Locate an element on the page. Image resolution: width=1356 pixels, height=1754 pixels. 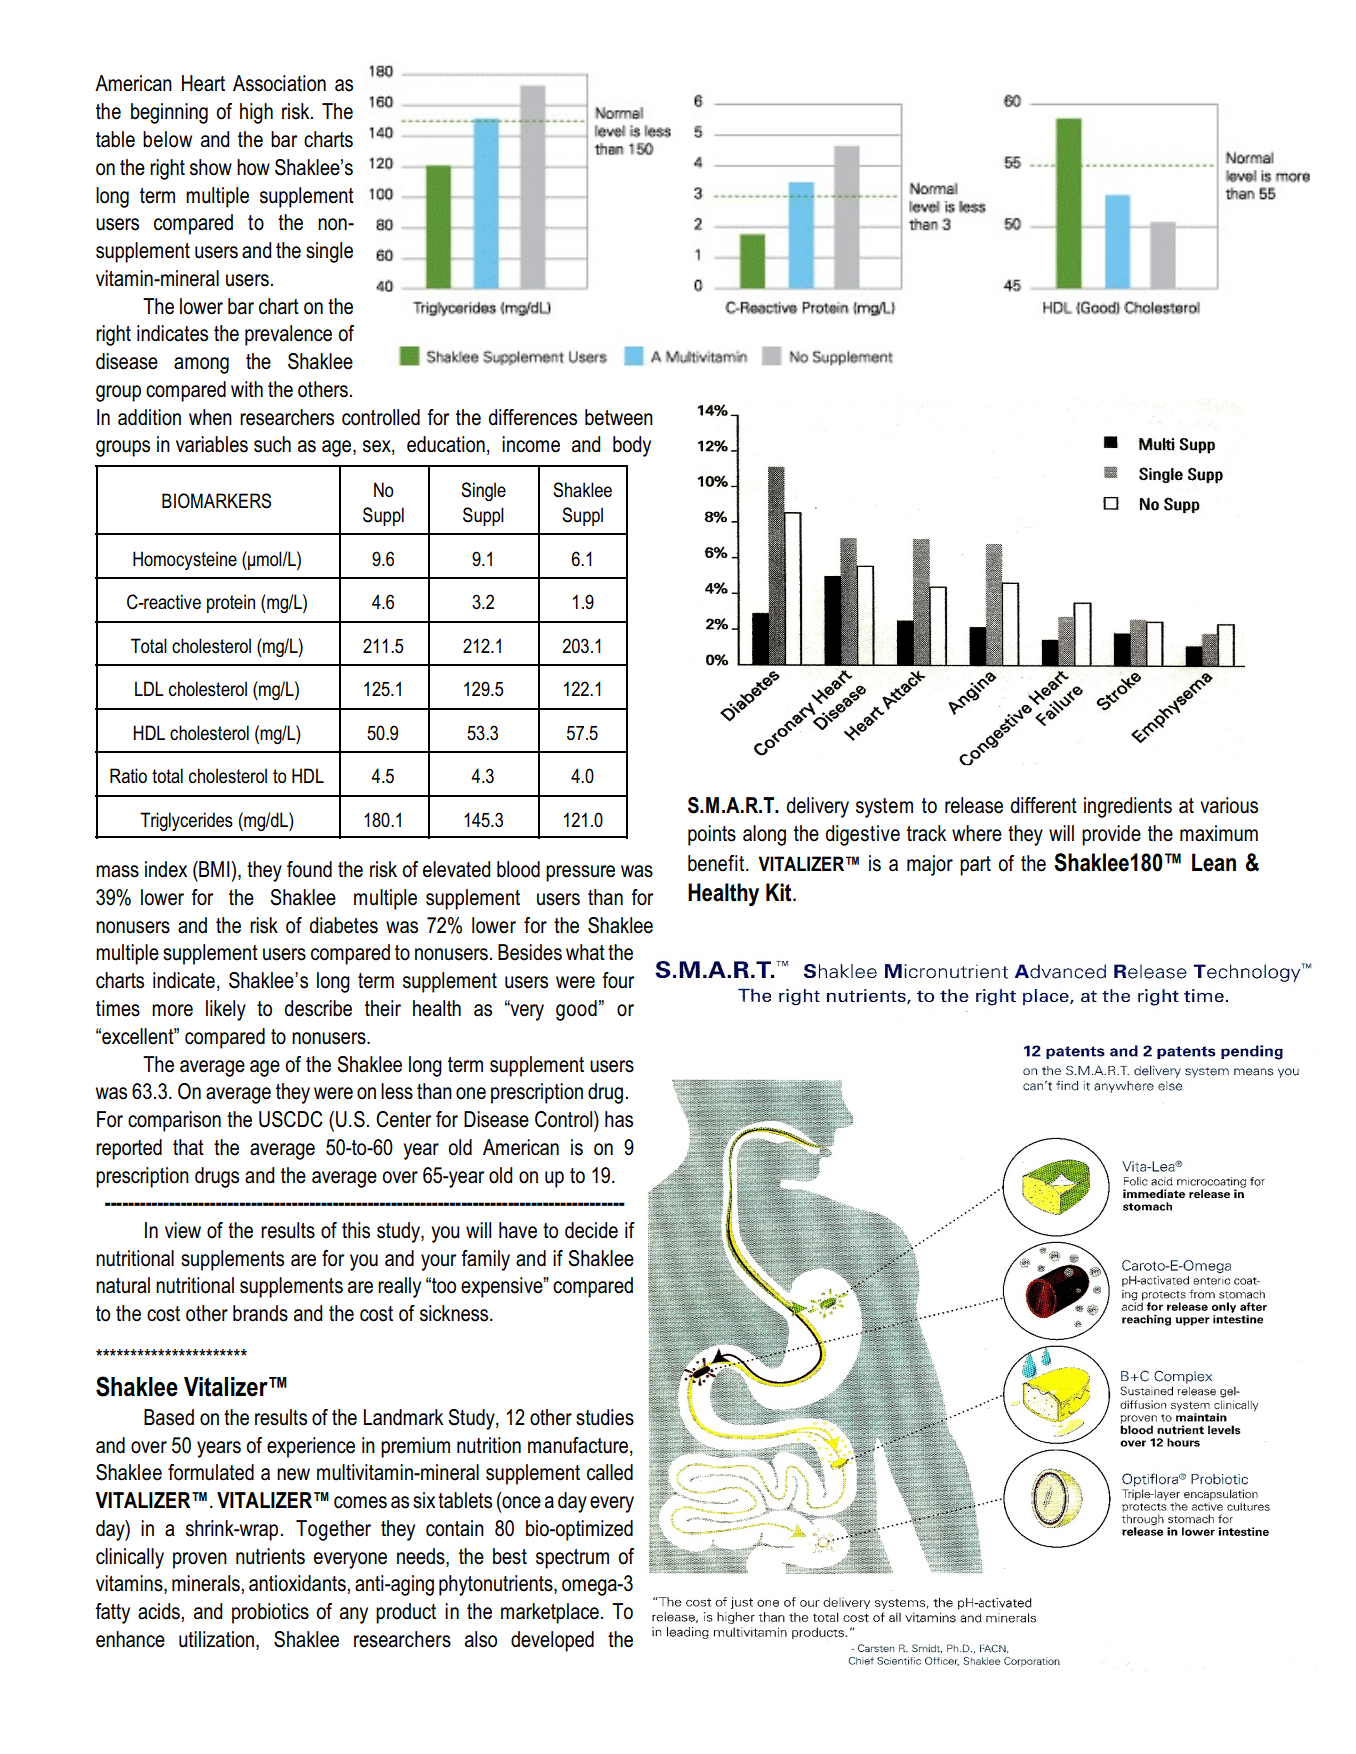
body is located at coordinates (632, 446).
